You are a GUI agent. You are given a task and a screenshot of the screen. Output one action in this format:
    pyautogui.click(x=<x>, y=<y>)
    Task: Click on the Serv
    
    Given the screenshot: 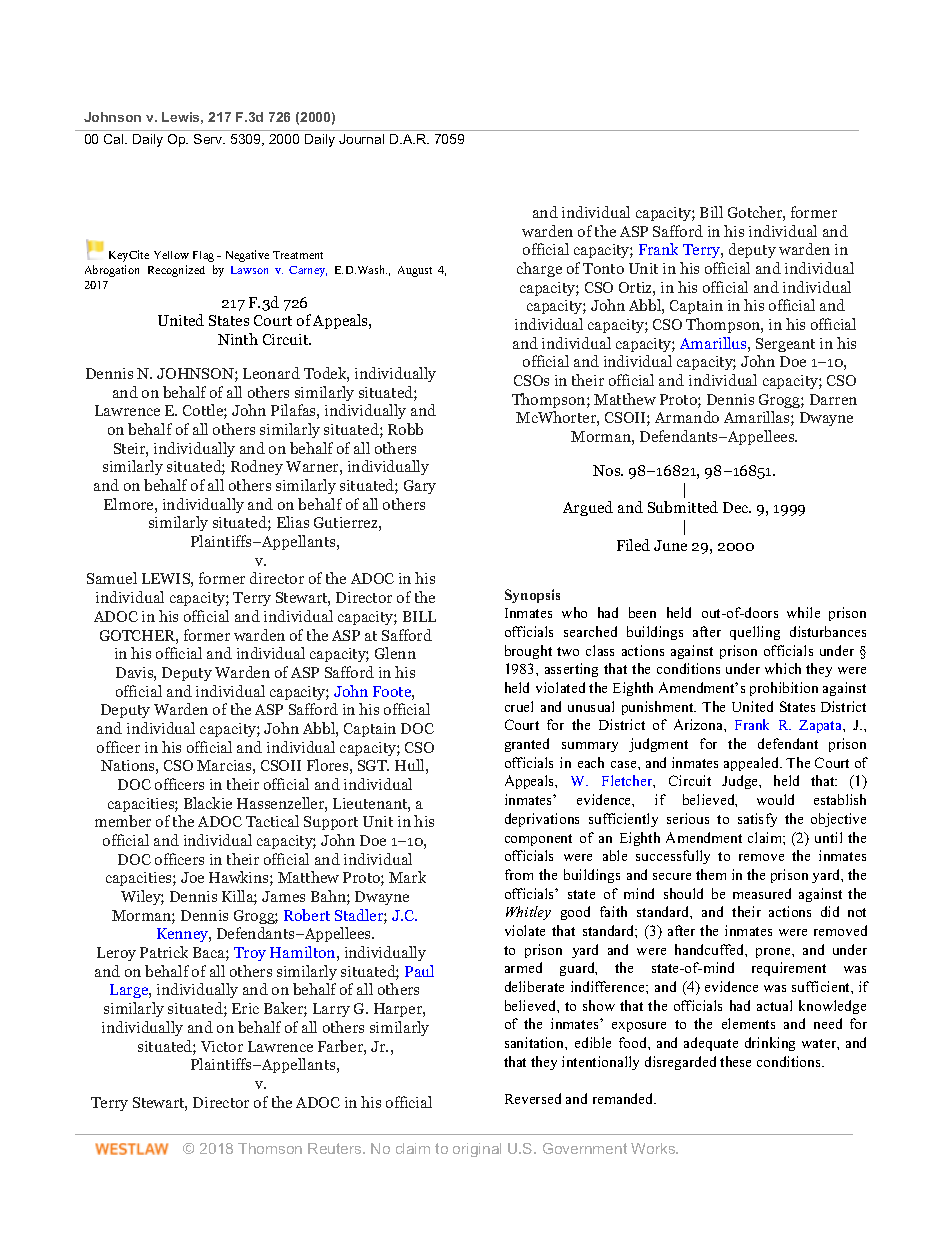 What is the action you would take?
    pyautogui.click(x=209, y=139)
